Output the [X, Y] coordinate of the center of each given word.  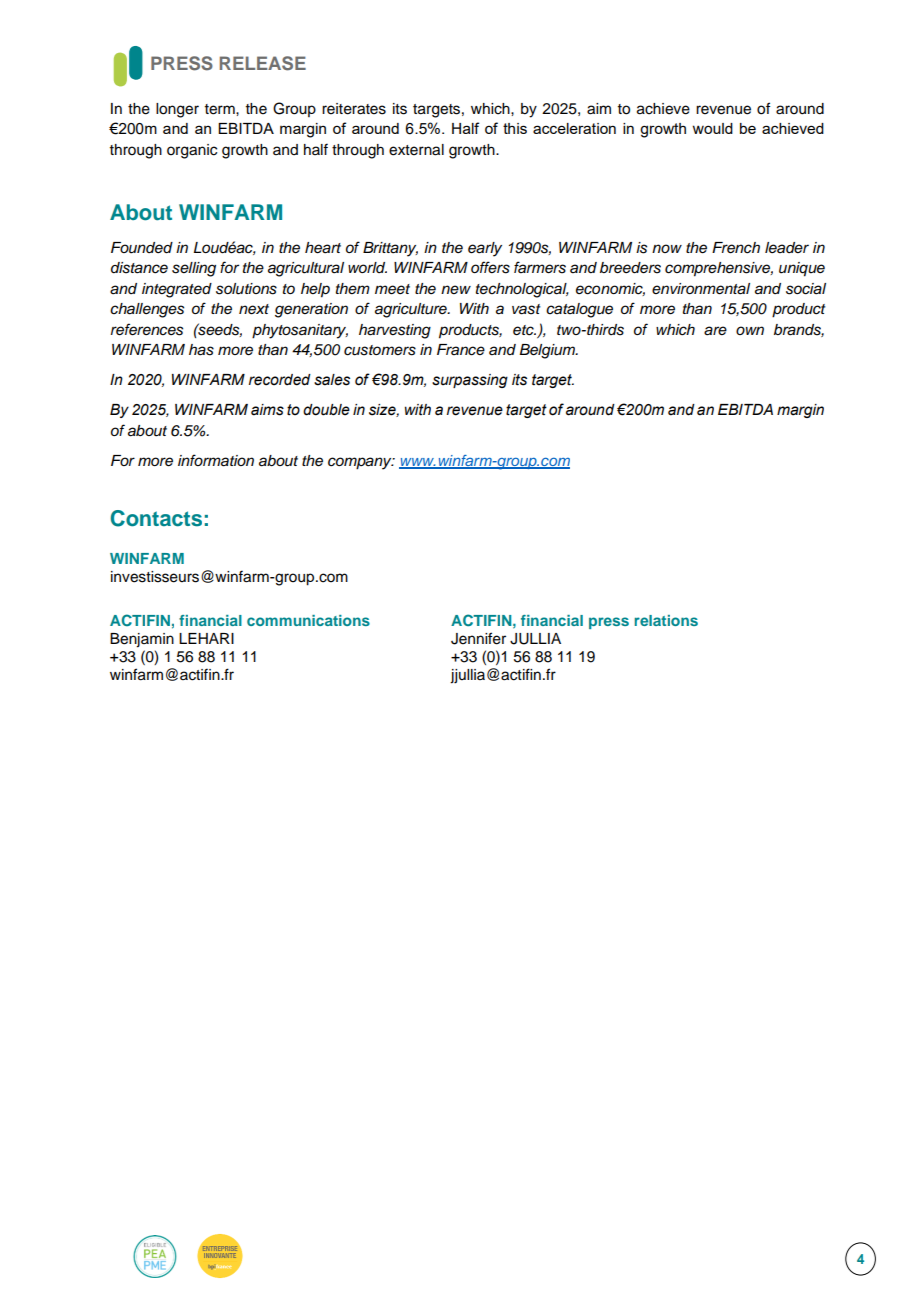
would [712, 128]
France [461, 350]
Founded [142, 248]
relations [666, 620]
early [485, 249]
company [361, 463]
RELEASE [263, 63]
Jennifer [478, 638]
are [715, 331]
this [515, 128]
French [736, 248]
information [216, 460]
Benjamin [142, 640]
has [201, 350]
